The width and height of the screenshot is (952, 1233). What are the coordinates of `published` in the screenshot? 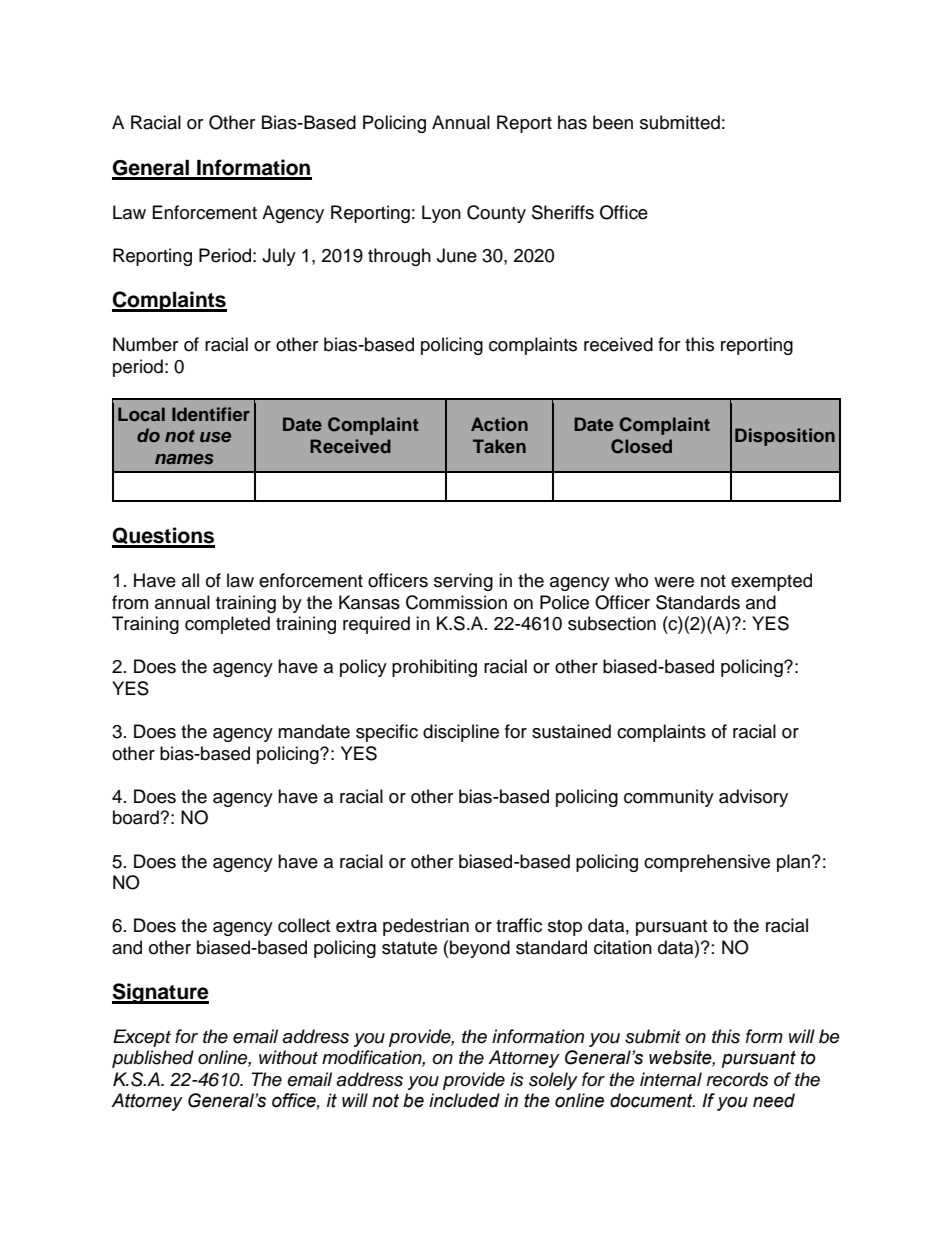 It's located at (153, 1059).
